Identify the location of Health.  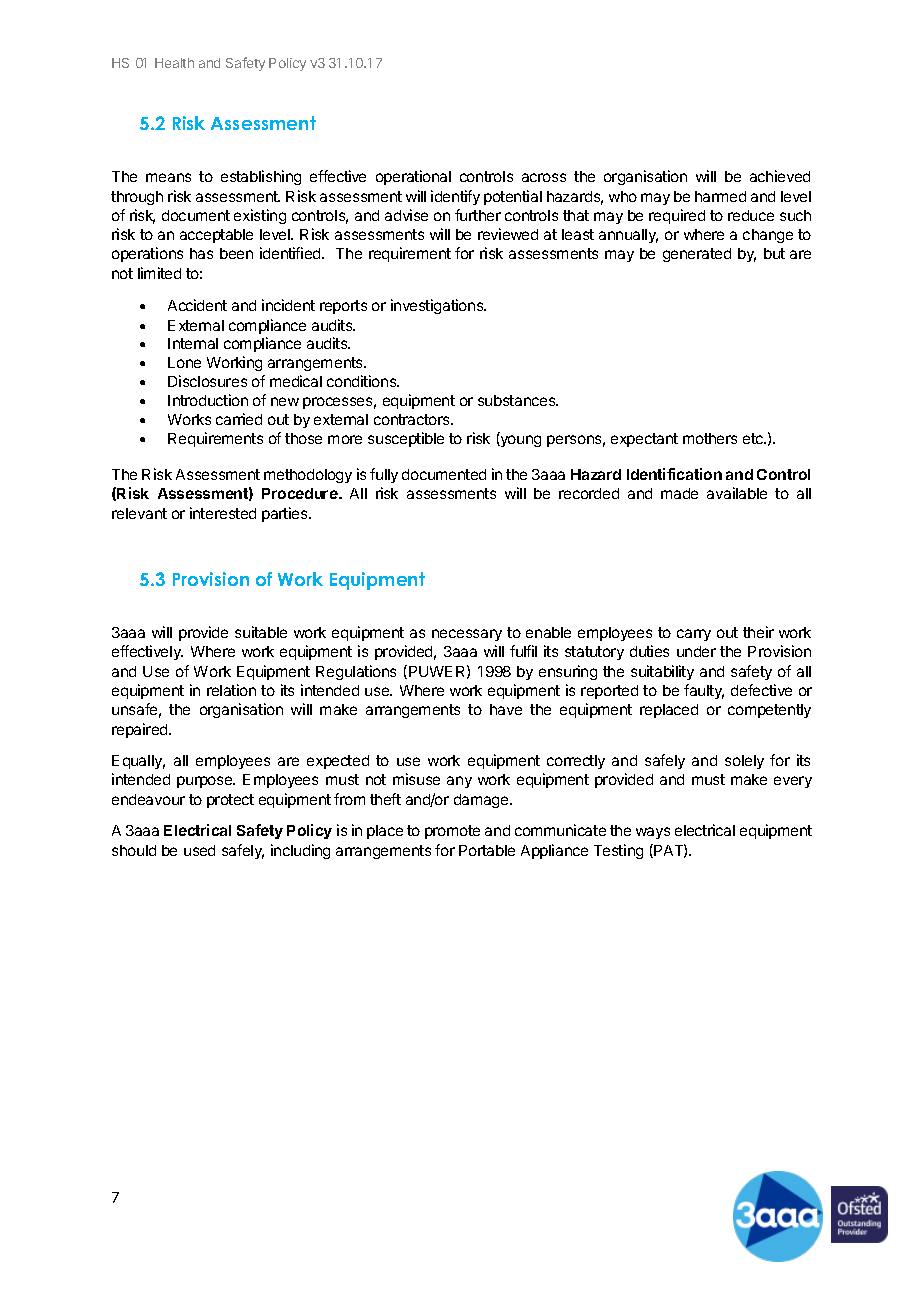
(174, 63).
